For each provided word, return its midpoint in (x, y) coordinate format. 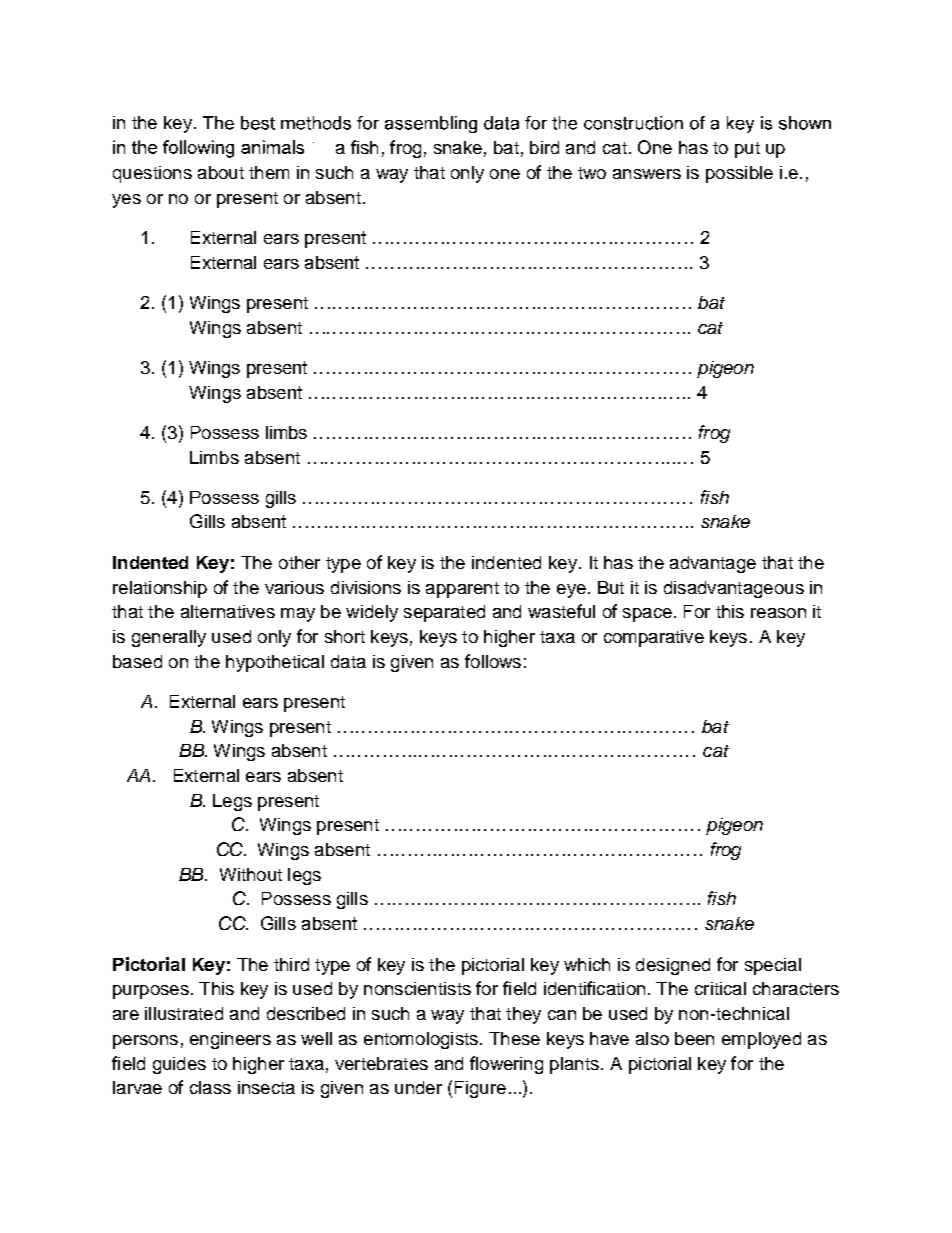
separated (444, 613)
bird (544, 147)
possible (739, 174)
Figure (480, 1089)
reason (778, 613)
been (694, 1038)
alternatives (228, 611)
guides (179, 1065)
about (221, 172)
